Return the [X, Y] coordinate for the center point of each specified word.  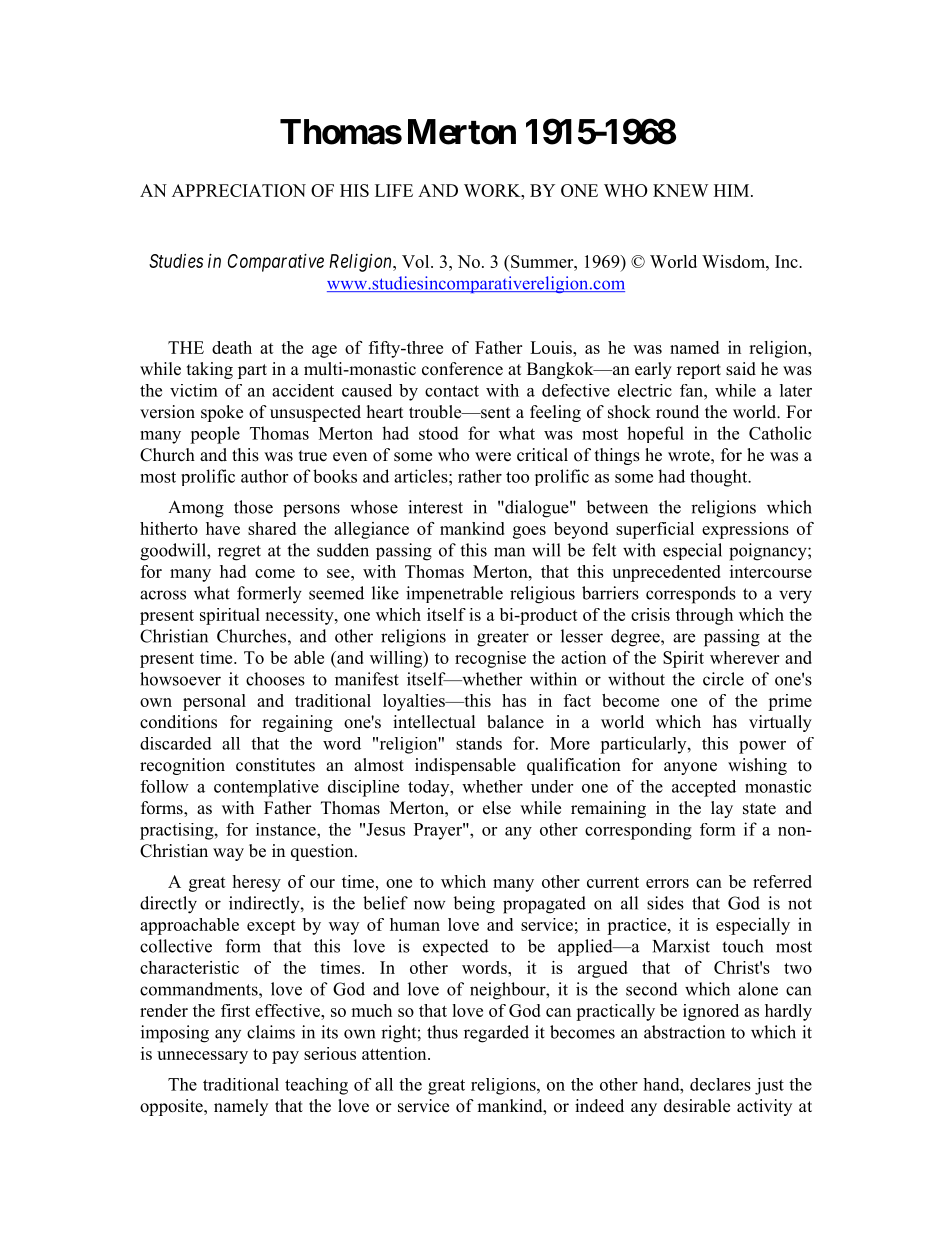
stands [479, 743]
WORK [493, 190]
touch [742, 946]
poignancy [769, 552]
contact [452, 391]
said [741, 369]
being [474, 905]
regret [239, 553]
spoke [222, 413]
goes [529, 532]
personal [214, 702]
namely [241, 1107]
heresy [256, 883]
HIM [733, 190]
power [762, 747]
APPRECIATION [239, 190]
